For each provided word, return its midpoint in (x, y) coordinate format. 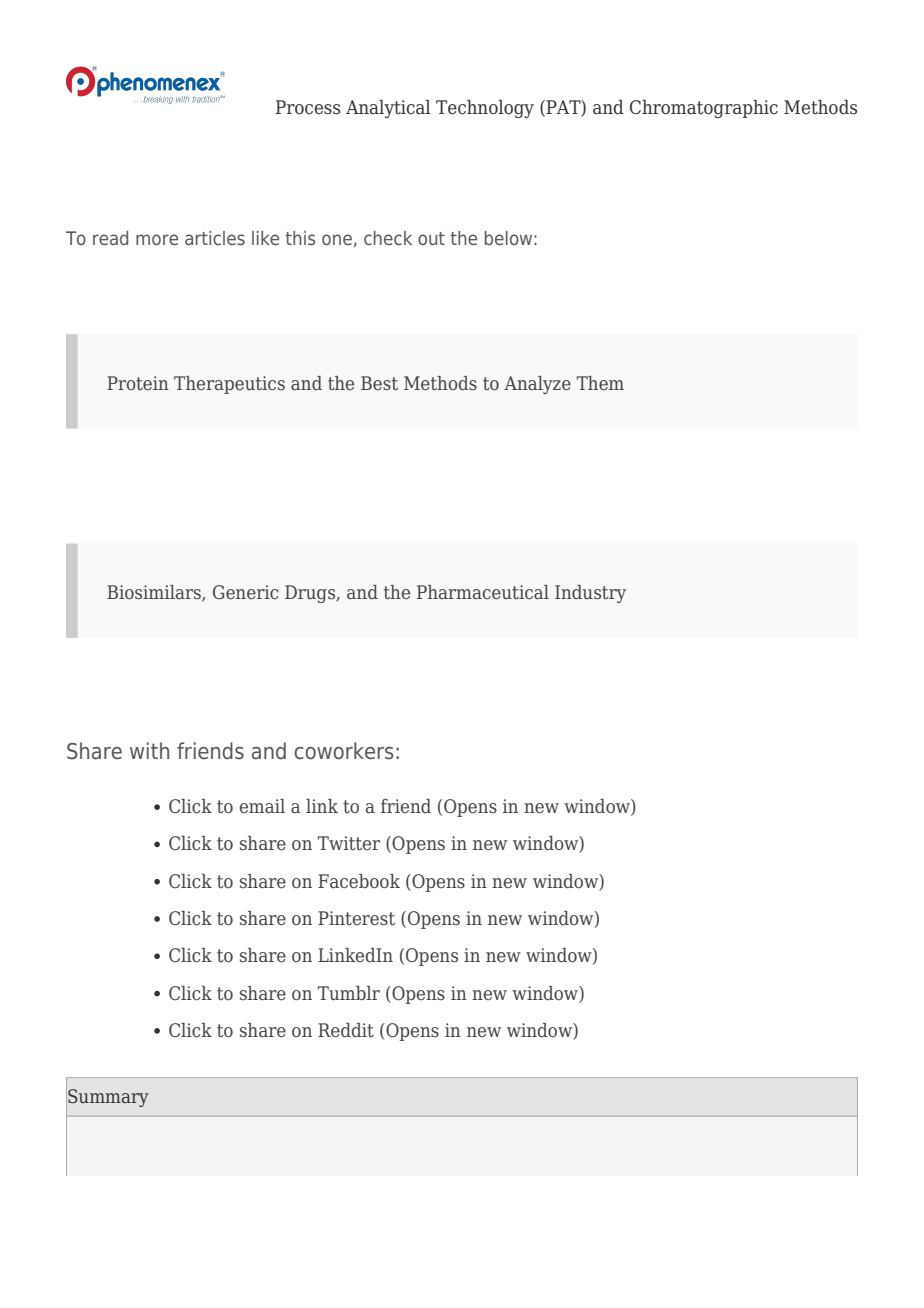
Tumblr (348, 993)
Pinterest (356, 918)
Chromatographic (704, 109)
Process (308, 107)
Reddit (346, 1030)
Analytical (388, 109)
